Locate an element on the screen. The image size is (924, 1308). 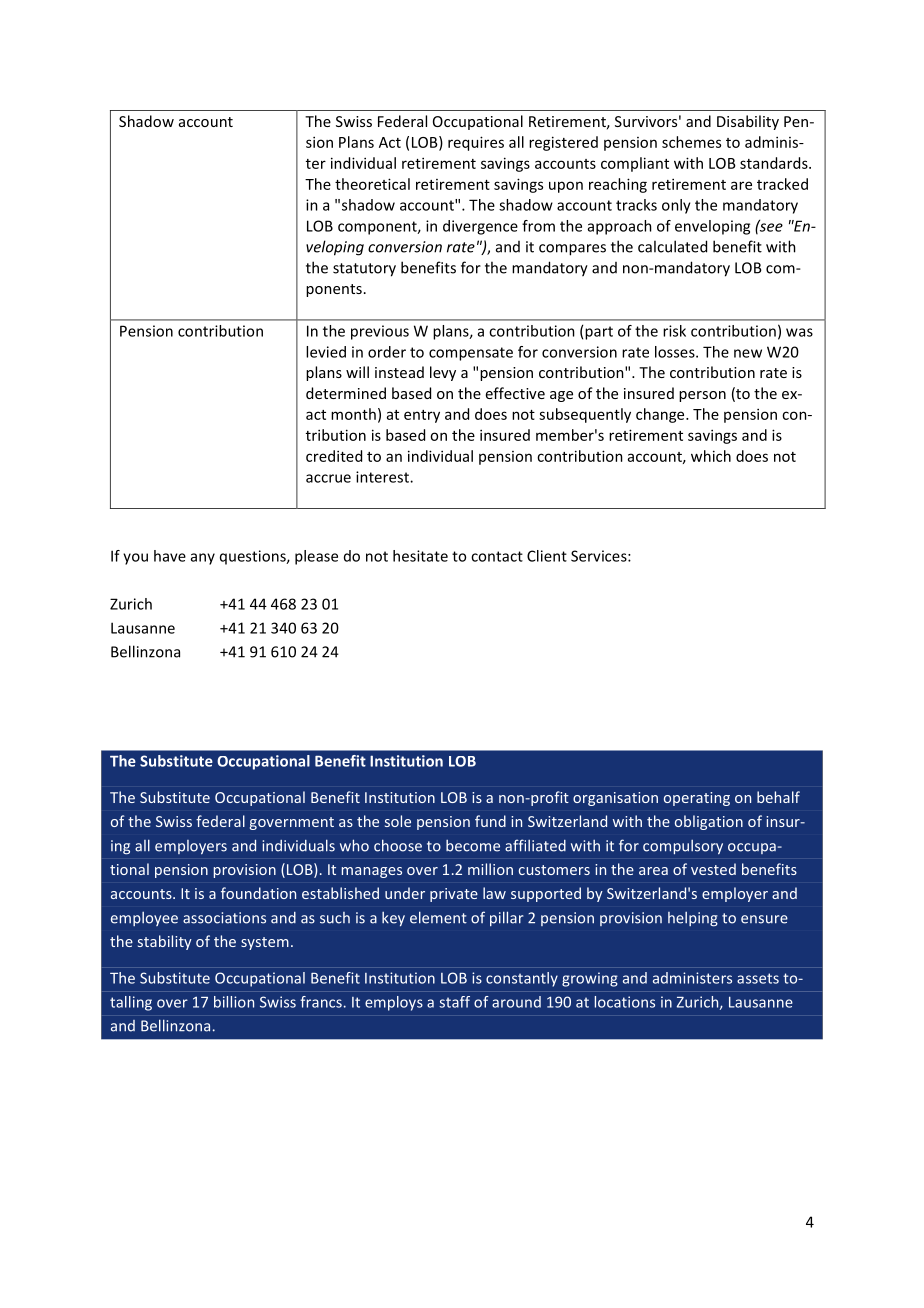
theoretical is located at coordinates (372, 184).
